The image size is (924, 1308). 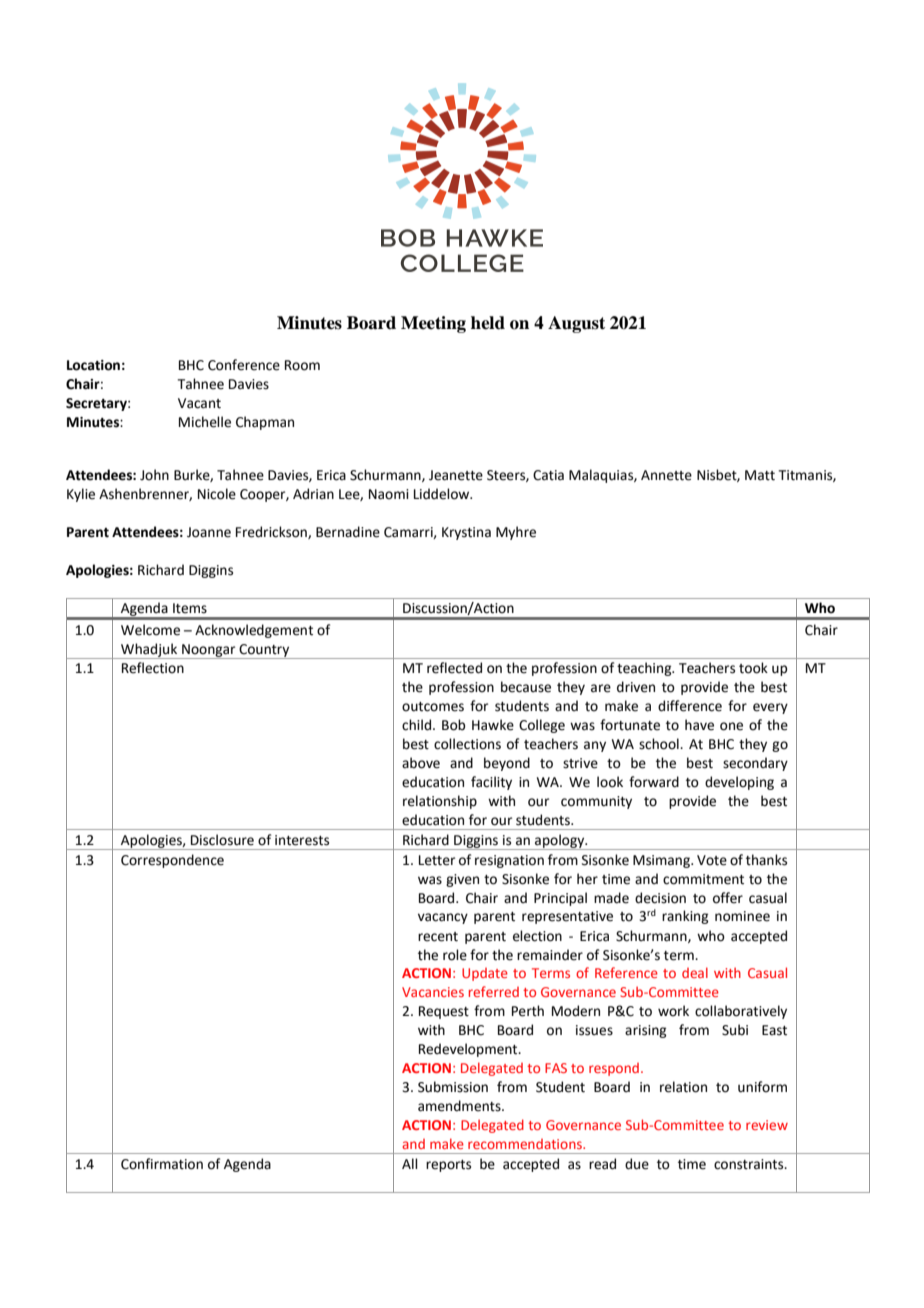 What do you see at coordinates (209, 532) in the image?
I see `Joanne` at bounding box center [209, 532].
